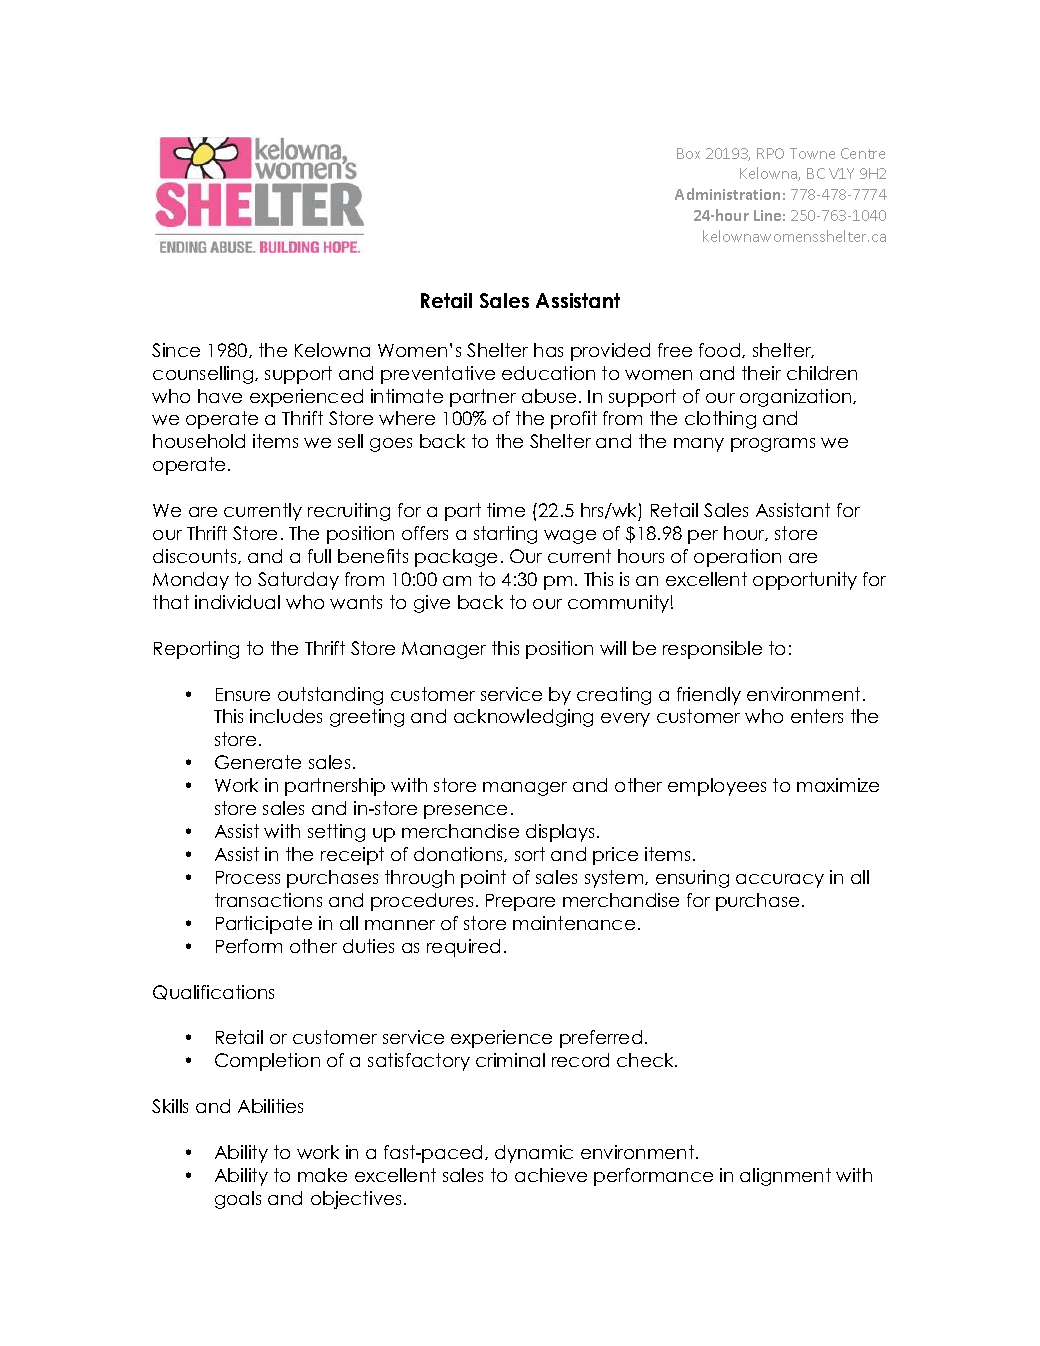  I want to click on RPO, so click(770, 153).
